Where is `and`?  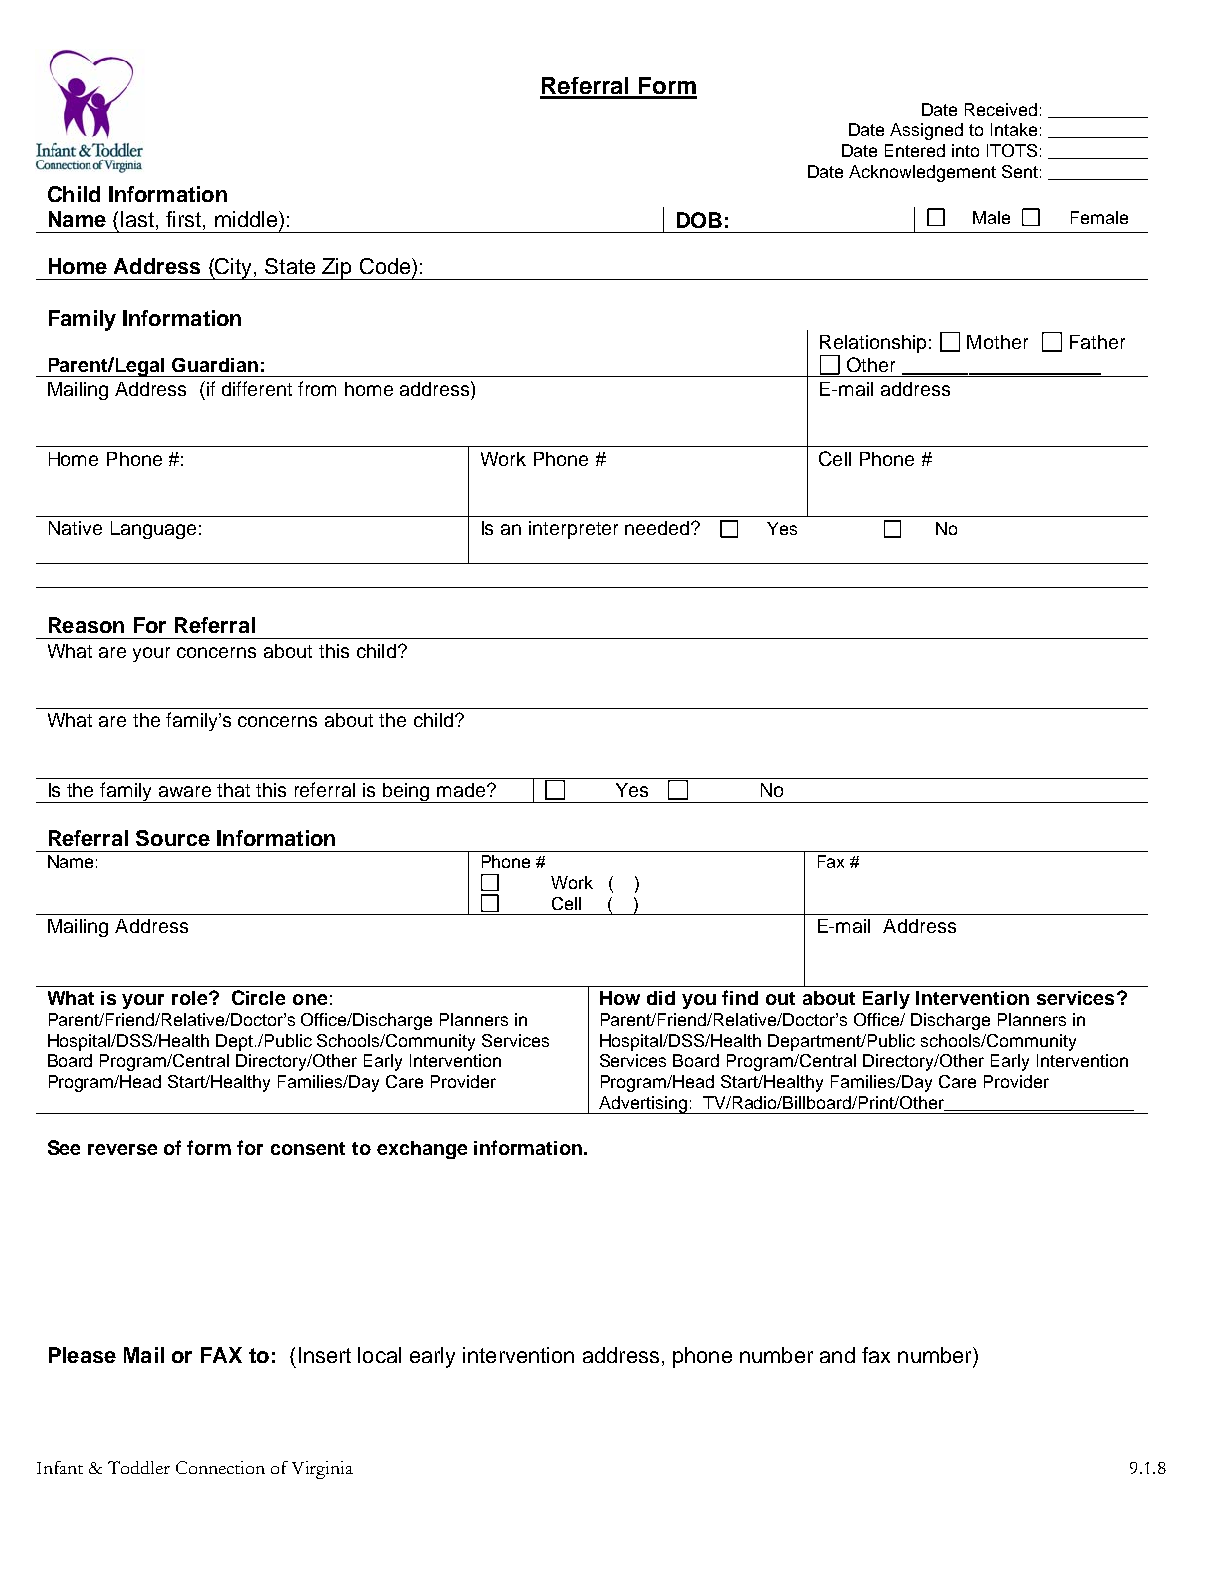 and is located at coordinates (837, 1355).
